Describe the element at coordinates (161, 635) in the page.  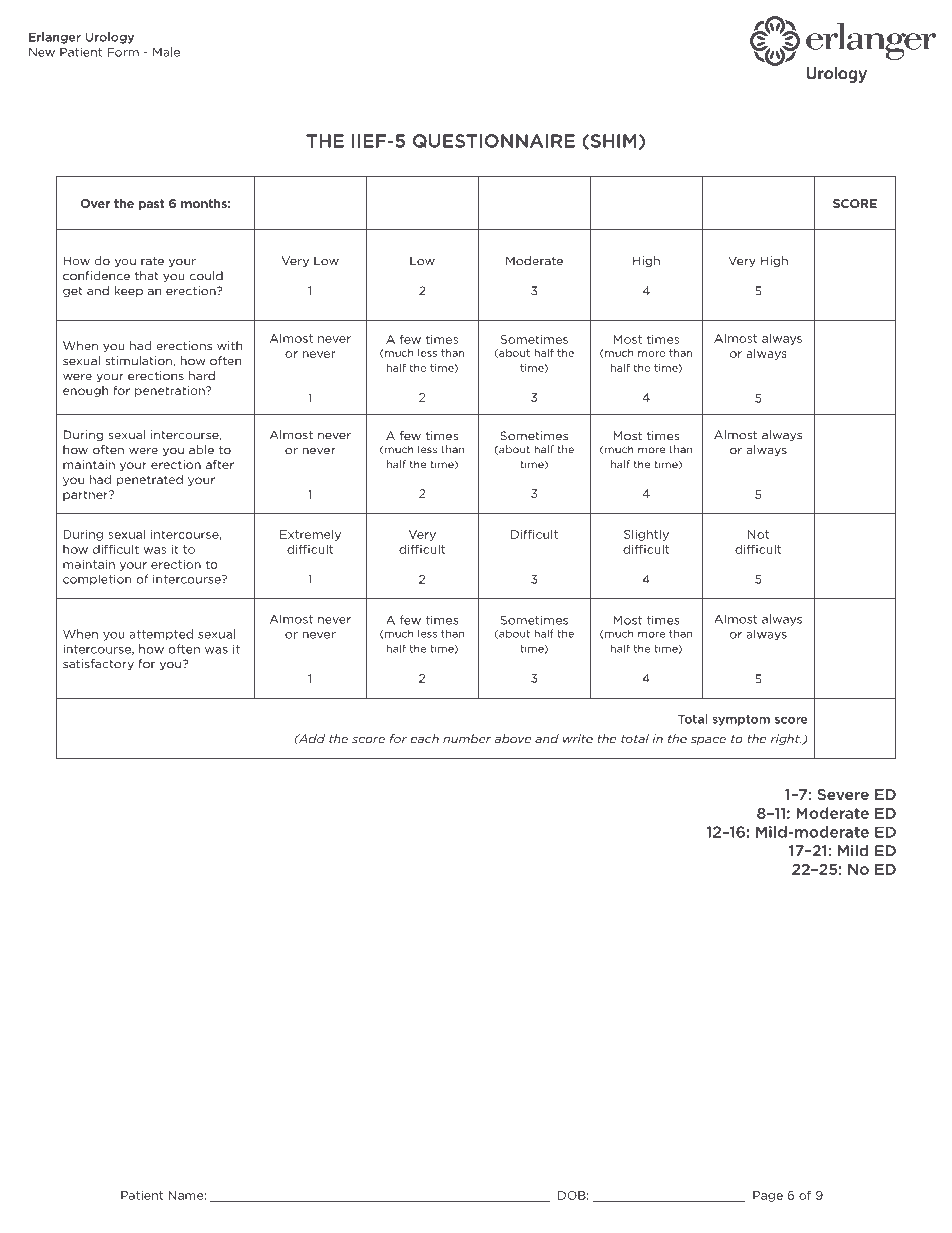
I see `attempted` at that location.
